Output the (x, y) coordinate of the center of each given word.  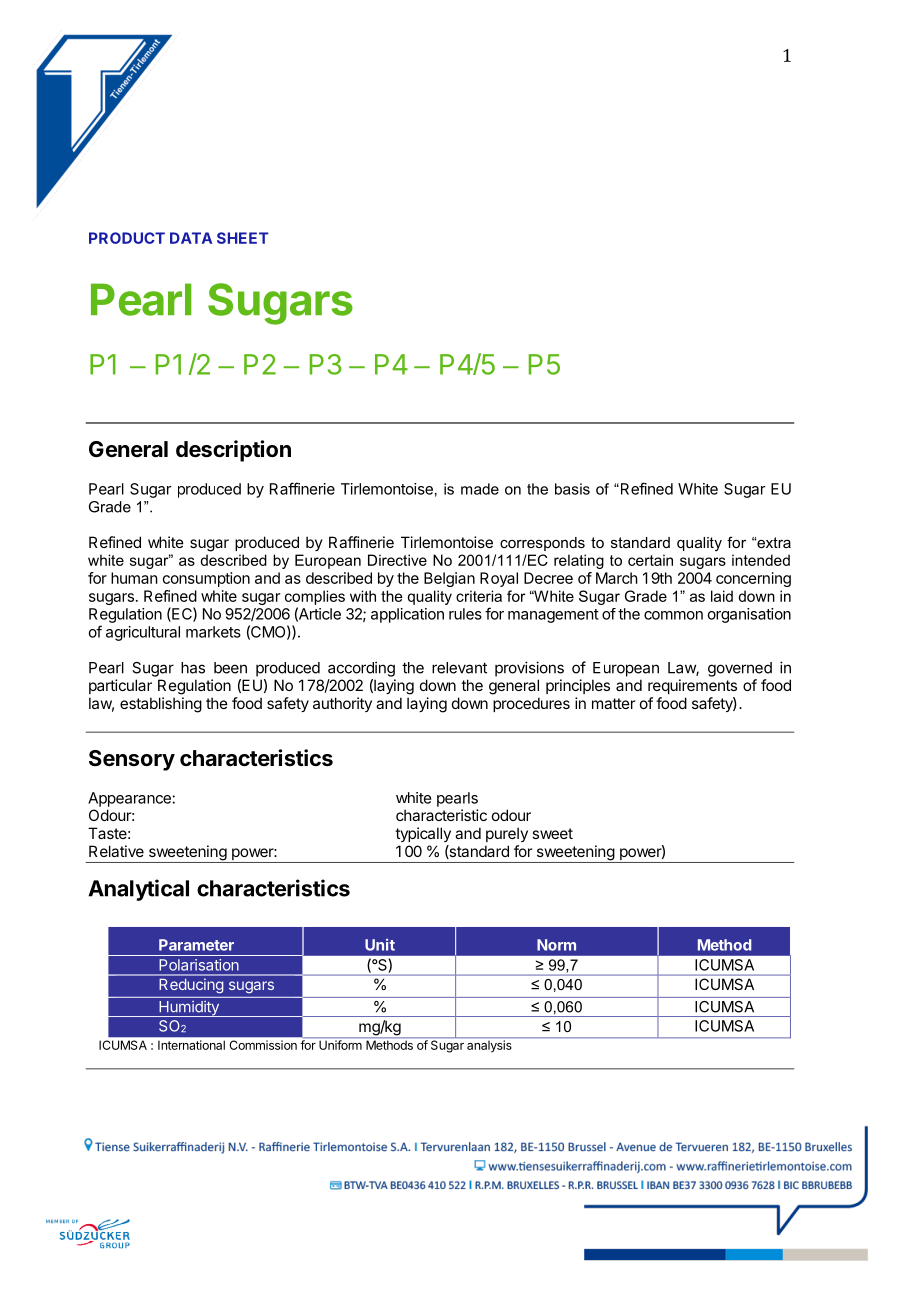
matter (613, 703)
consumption (206, 579)
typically (423, 834)
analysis (489, 1045)
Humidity (189, 1009)
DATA (191, 238)
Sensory (132, 760)
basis (572, 489)
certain (650, 560)
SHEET (242, 238)
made (480, 489)
